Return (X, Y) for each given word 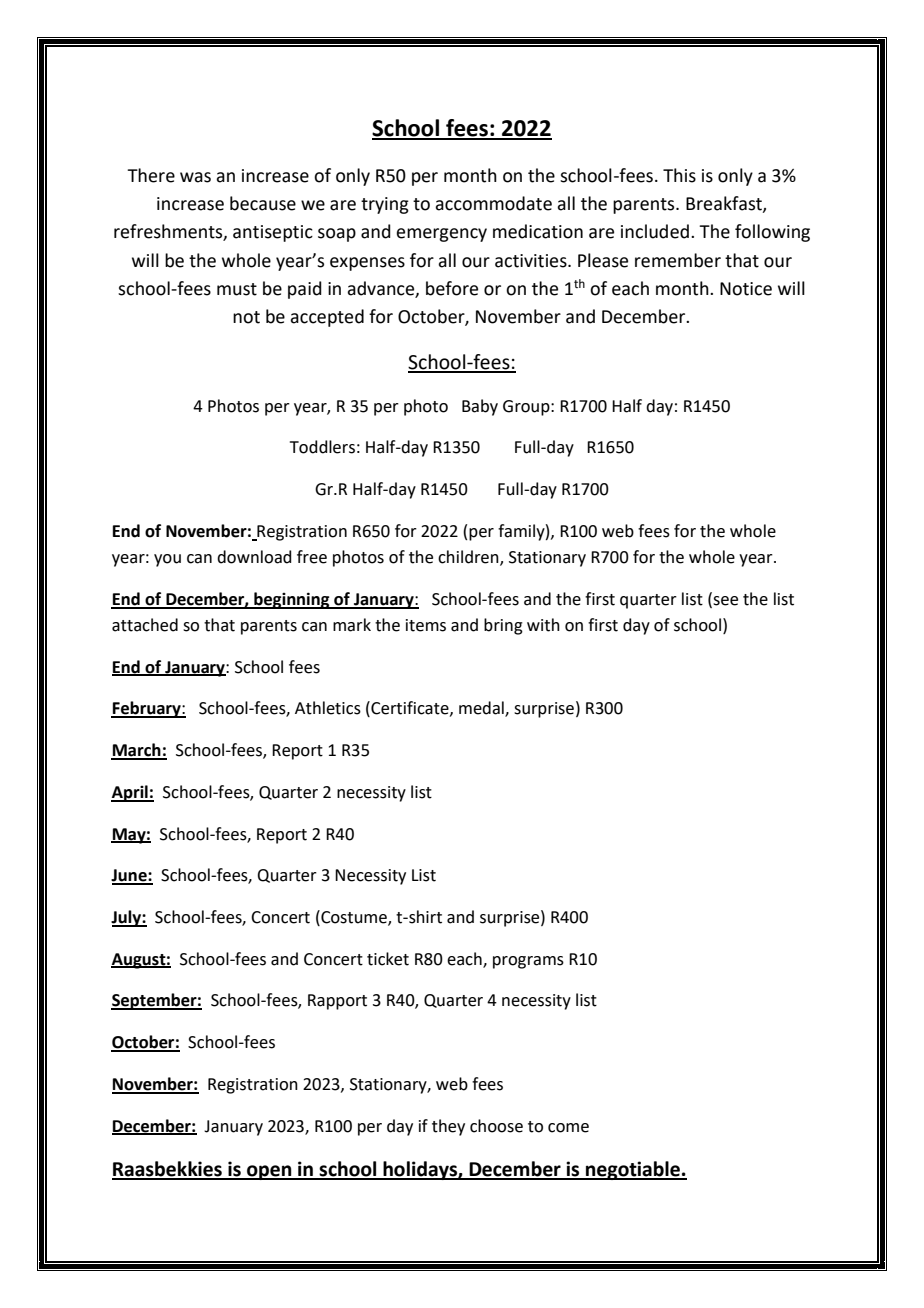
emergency (441, 235)
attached (145, 625)
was (195, 177)
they (448, 1127)
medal (482, 709)
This (679, 175)
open (269, 1172)
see (724, 601)
